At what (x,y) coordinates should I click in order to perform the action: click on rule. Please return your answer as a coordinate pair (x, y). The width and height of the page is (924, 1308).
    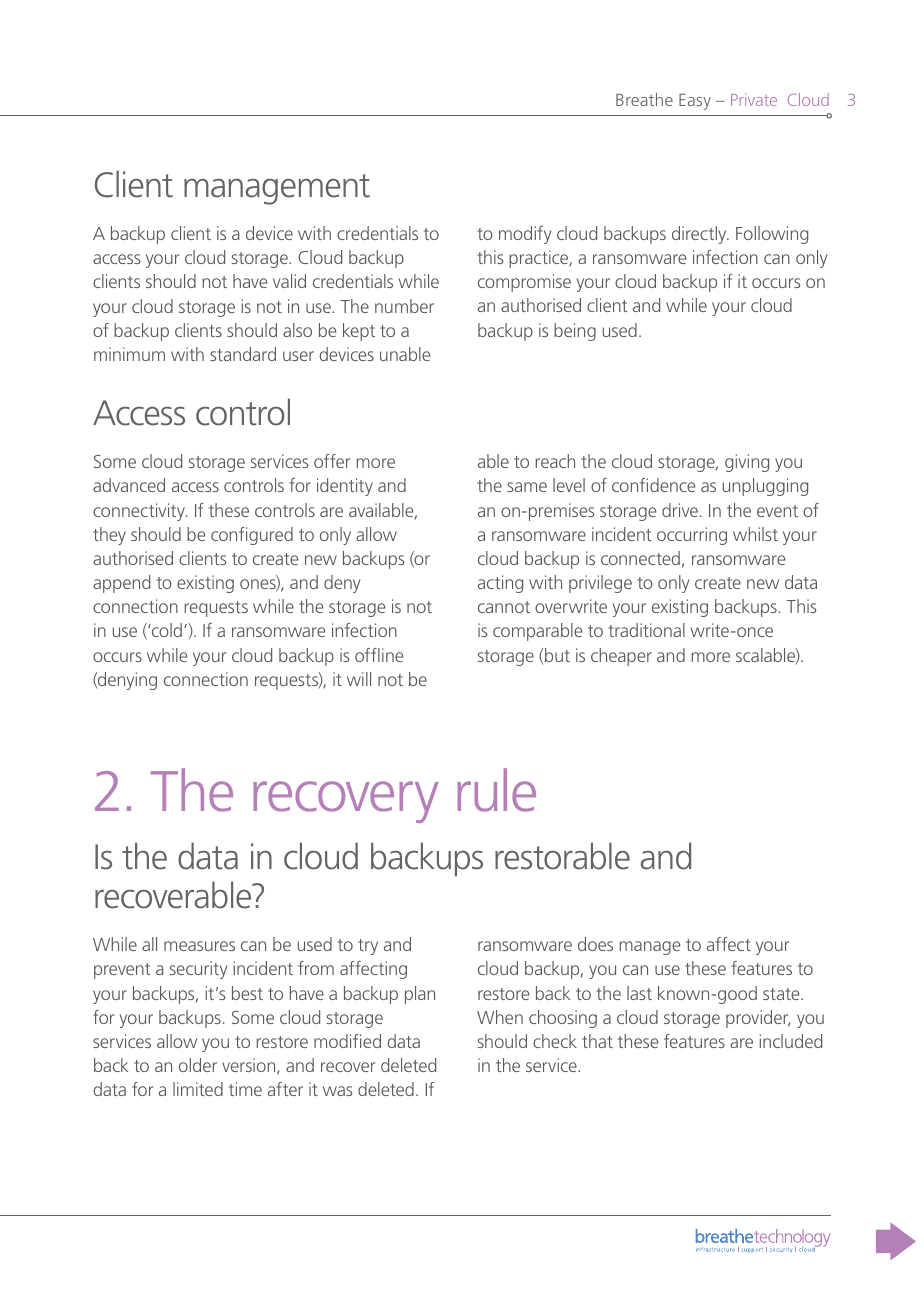
    Looking at the image, I should click on (496, 790).
